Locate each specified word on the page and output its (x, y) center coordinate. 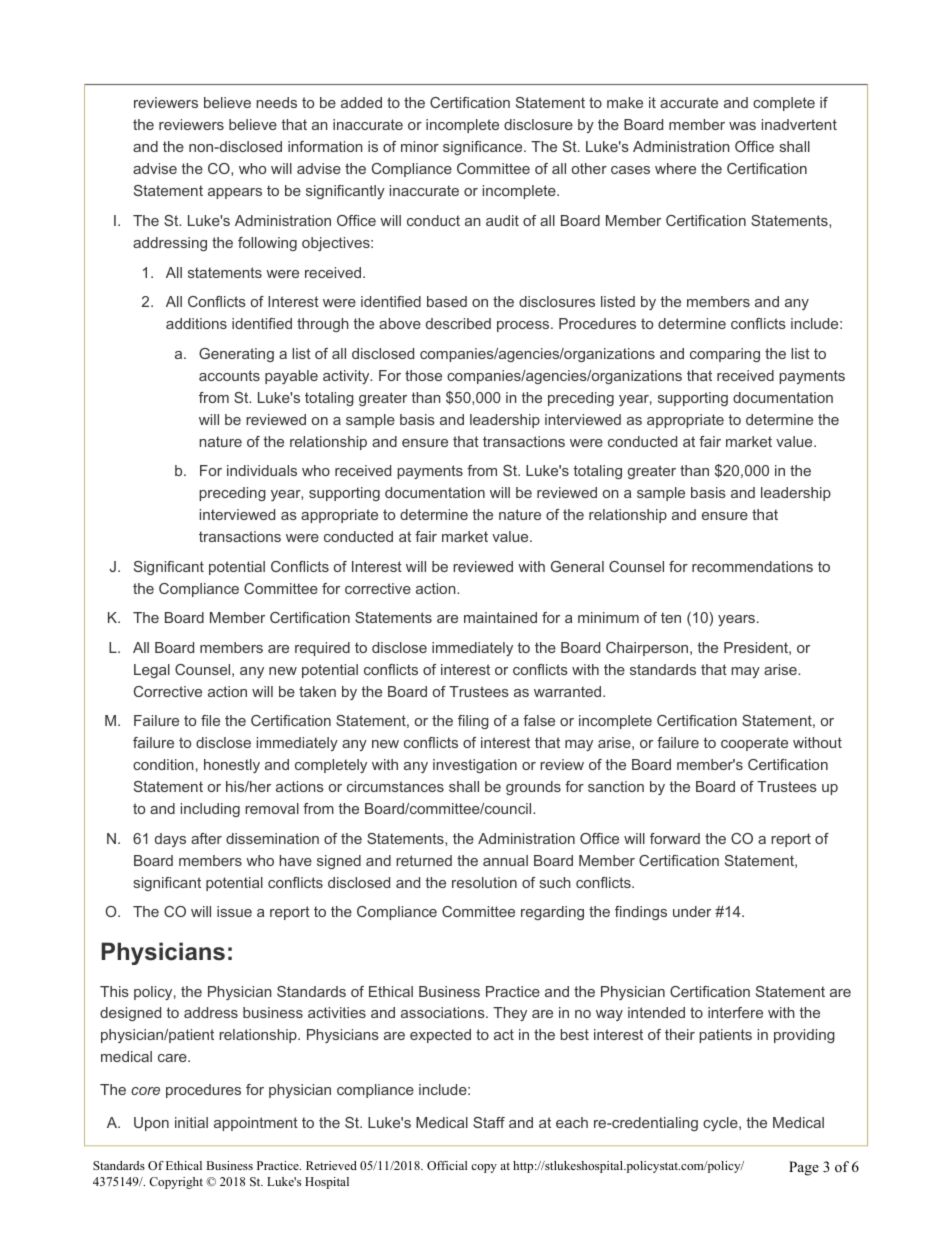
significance (484, 148)
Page (804, 1168)
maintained (500, 617)
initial (191, 1122)
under (692, 911)
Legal (152, 671)
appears (235, 193)
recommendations (752, 566)
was (742, 126)
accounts (229, 375)
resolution (484, 882)
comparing (725, 355)
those (423, 375)
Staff (489, 1122)
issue (234, 911)
